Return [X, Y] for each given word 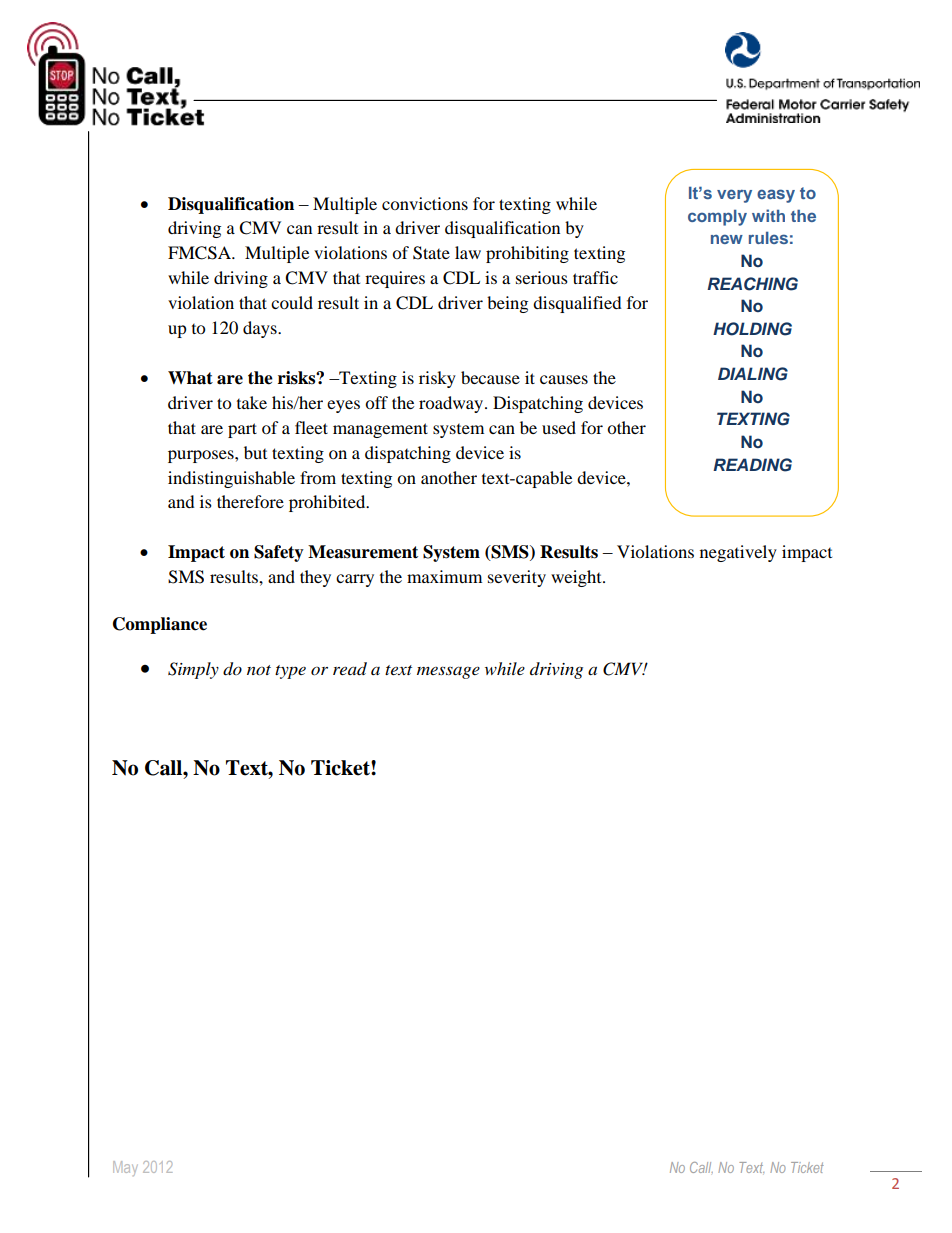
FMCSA [200, 253]
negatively [738, 553]
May [125, 1168]
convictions [425, 203]
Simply [193, 670]
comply [717, 217]
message [448, 672]
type [290, 672]
